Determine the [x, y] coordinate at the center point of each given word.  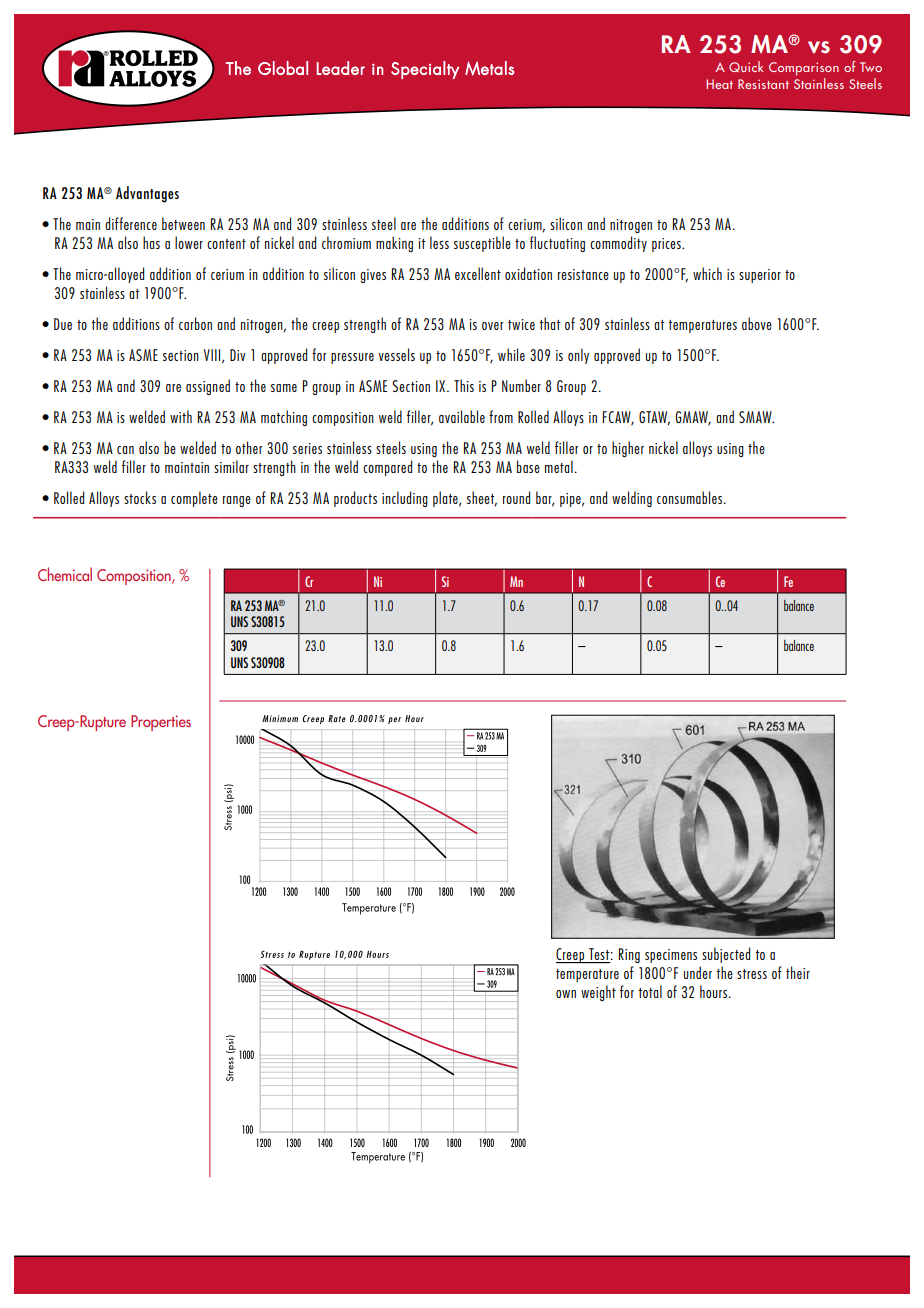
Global [283, 68]
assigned [208, 387]
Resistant [763, 84]
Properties [161, 723]
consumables [691, 497]
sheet [482, 498]
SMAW [756, 417]
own [566, 994]
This [464, 385]
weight [598, 993]
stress [752, 974]
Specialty [425, 70]
